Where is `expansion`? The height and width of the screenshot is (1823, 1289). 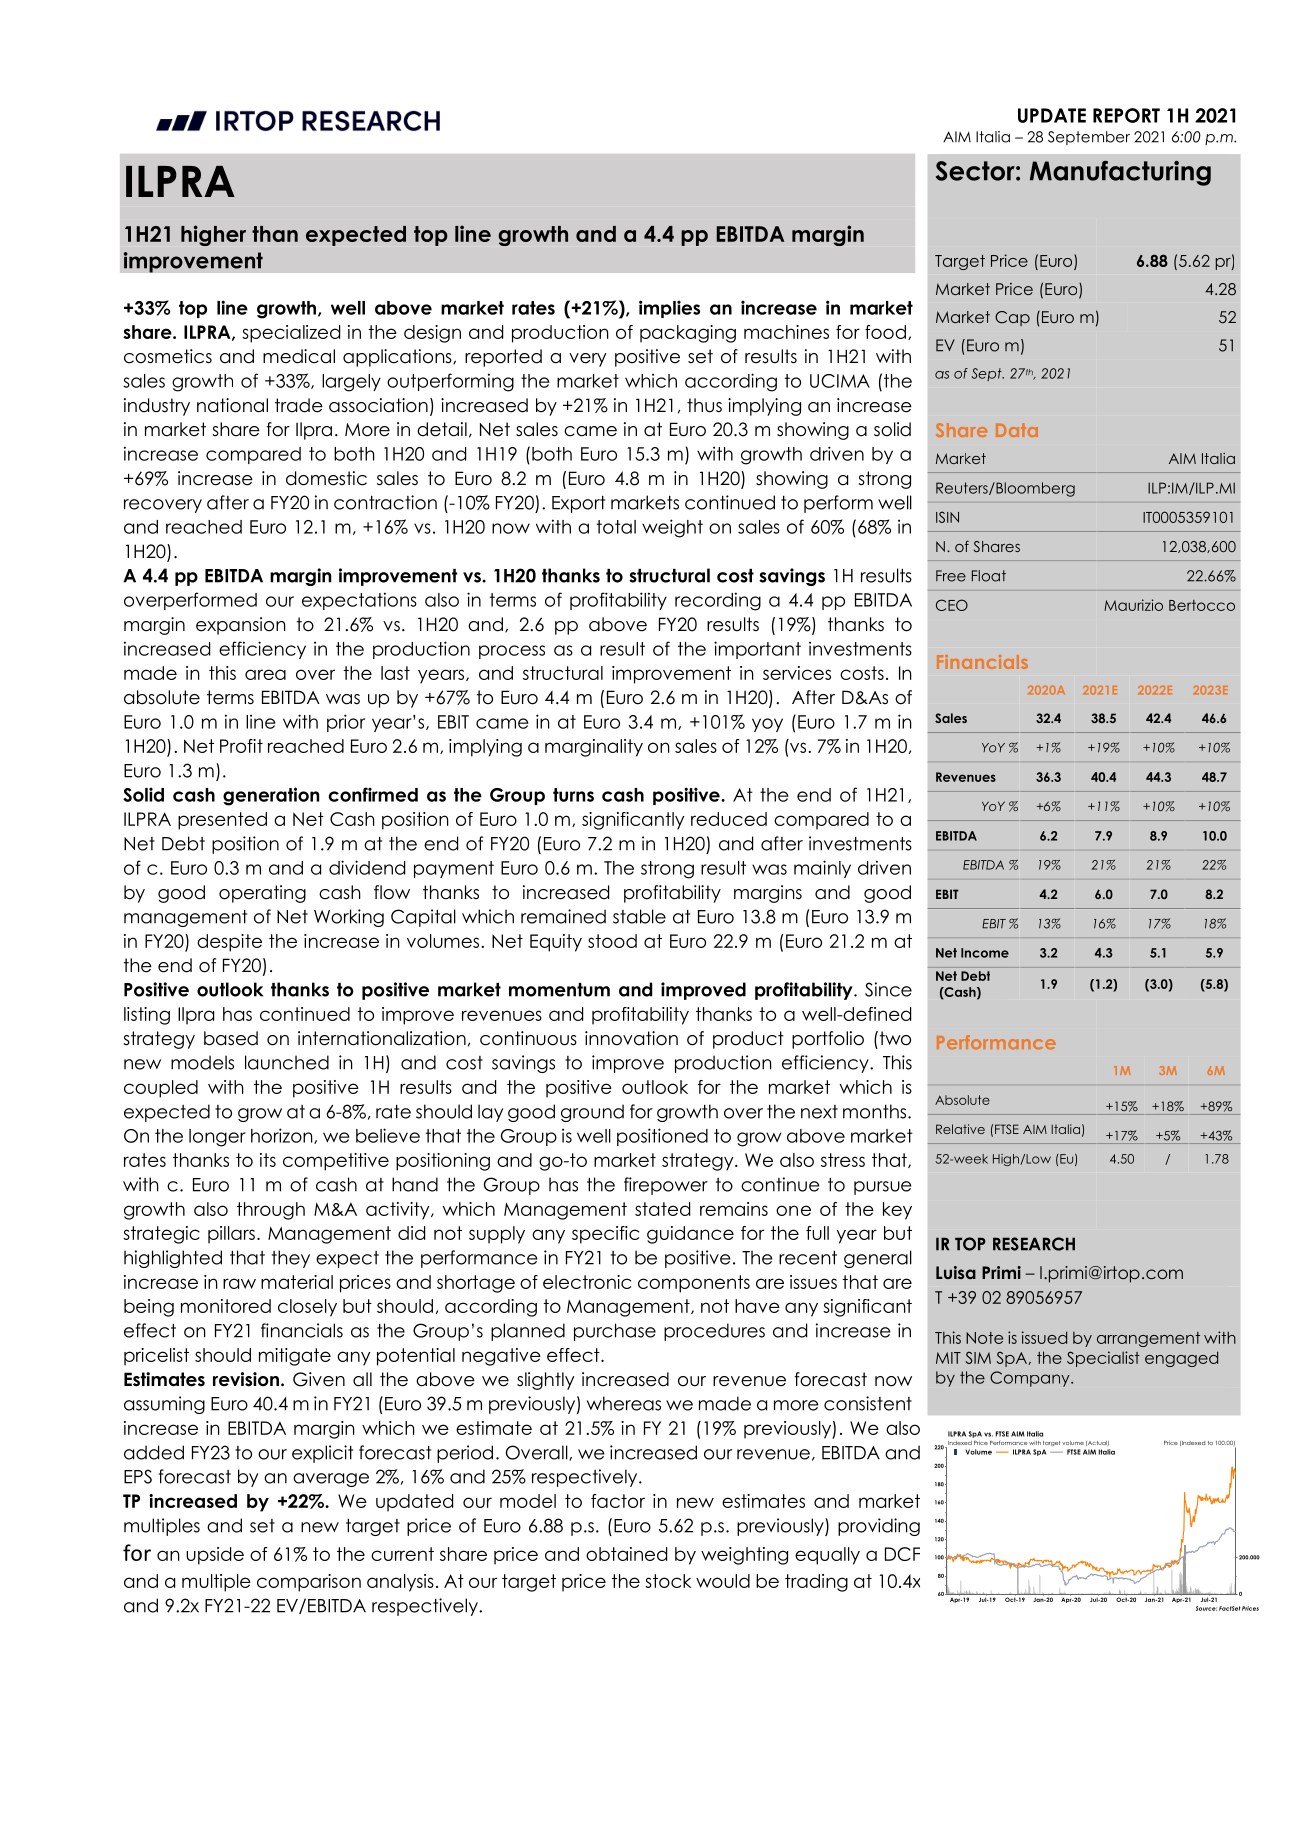 expansion is located at coordinates (241, 626).
